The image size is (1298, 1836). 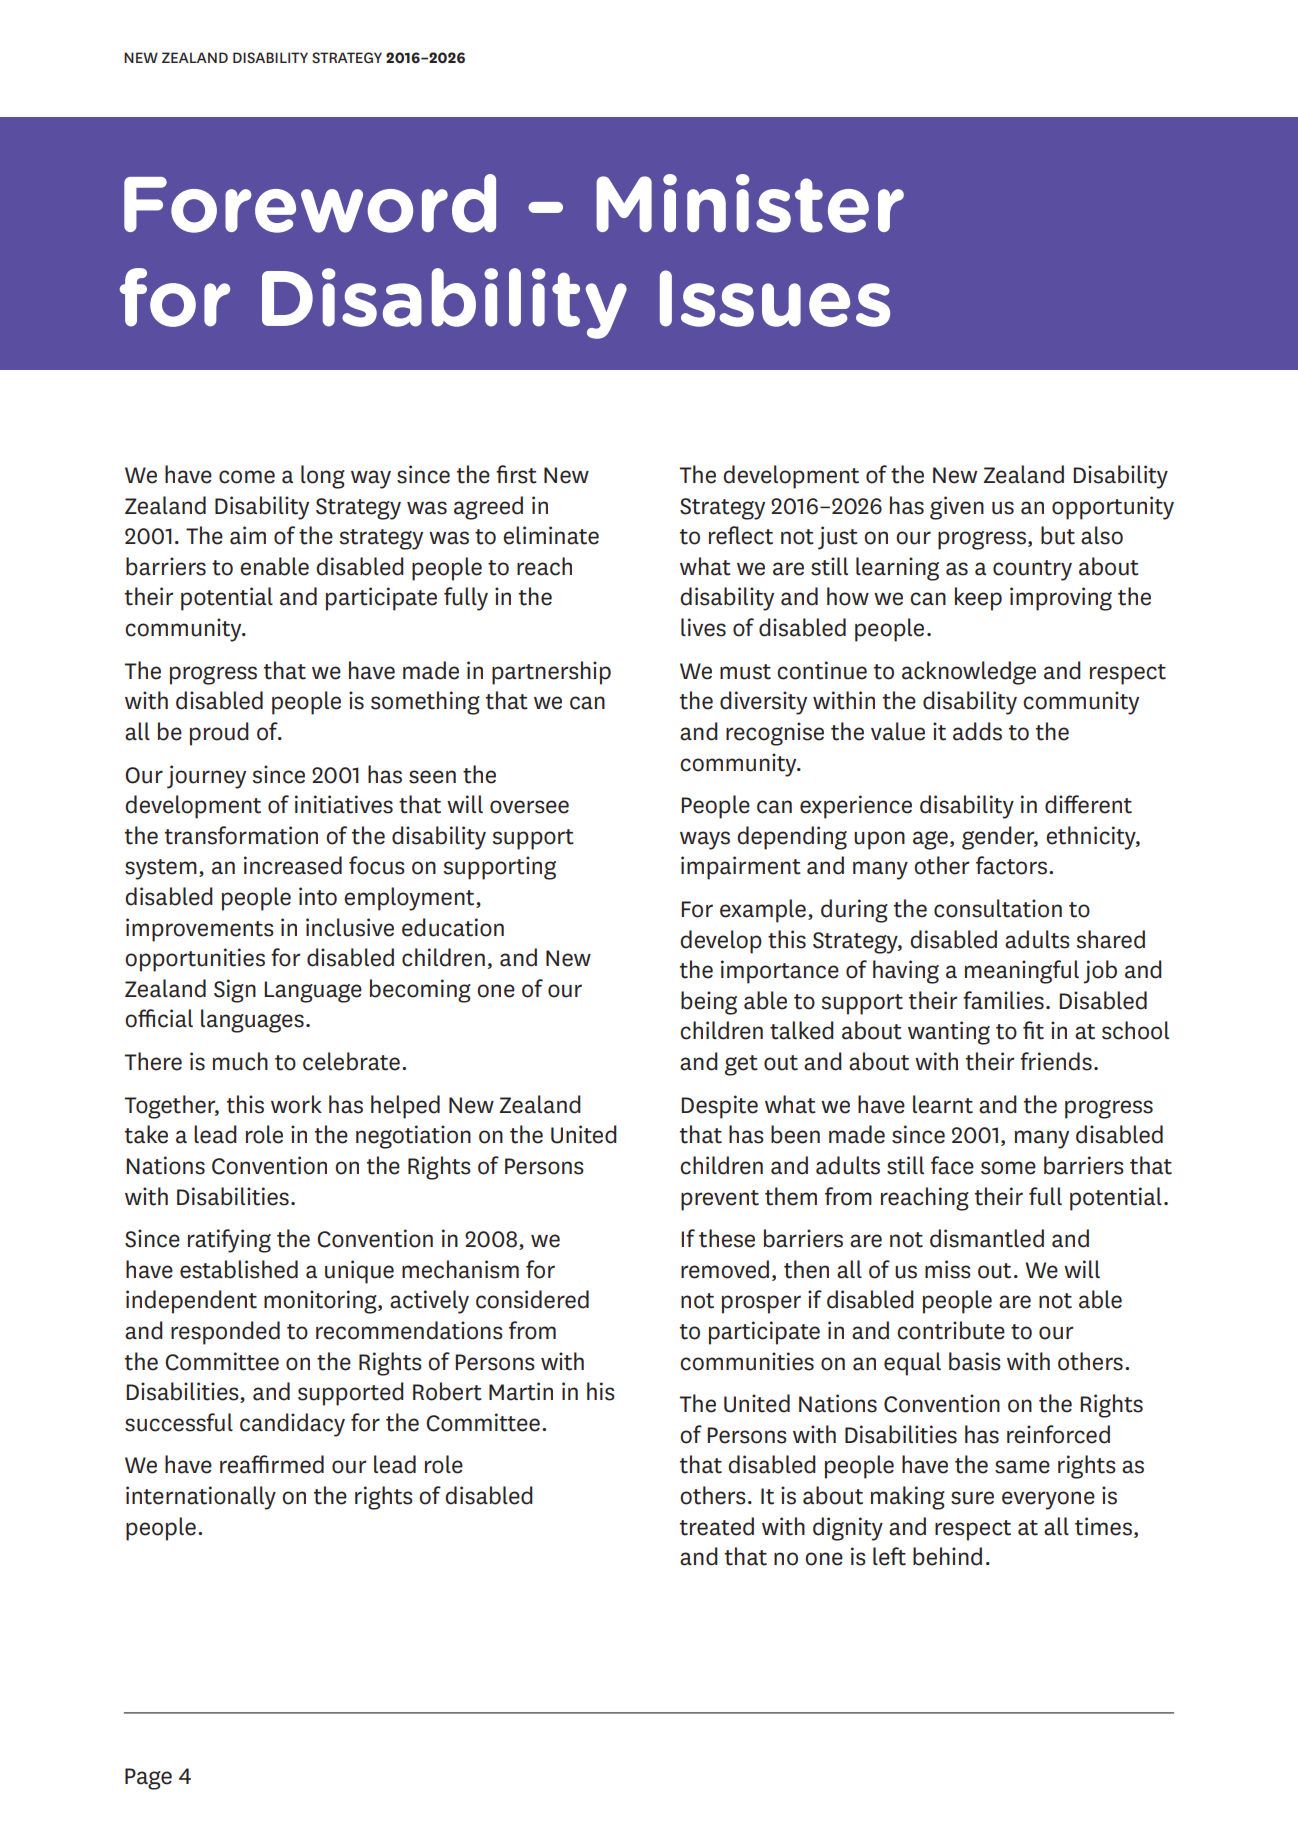 I want to click on Issues, so click(x=775, y=298).
